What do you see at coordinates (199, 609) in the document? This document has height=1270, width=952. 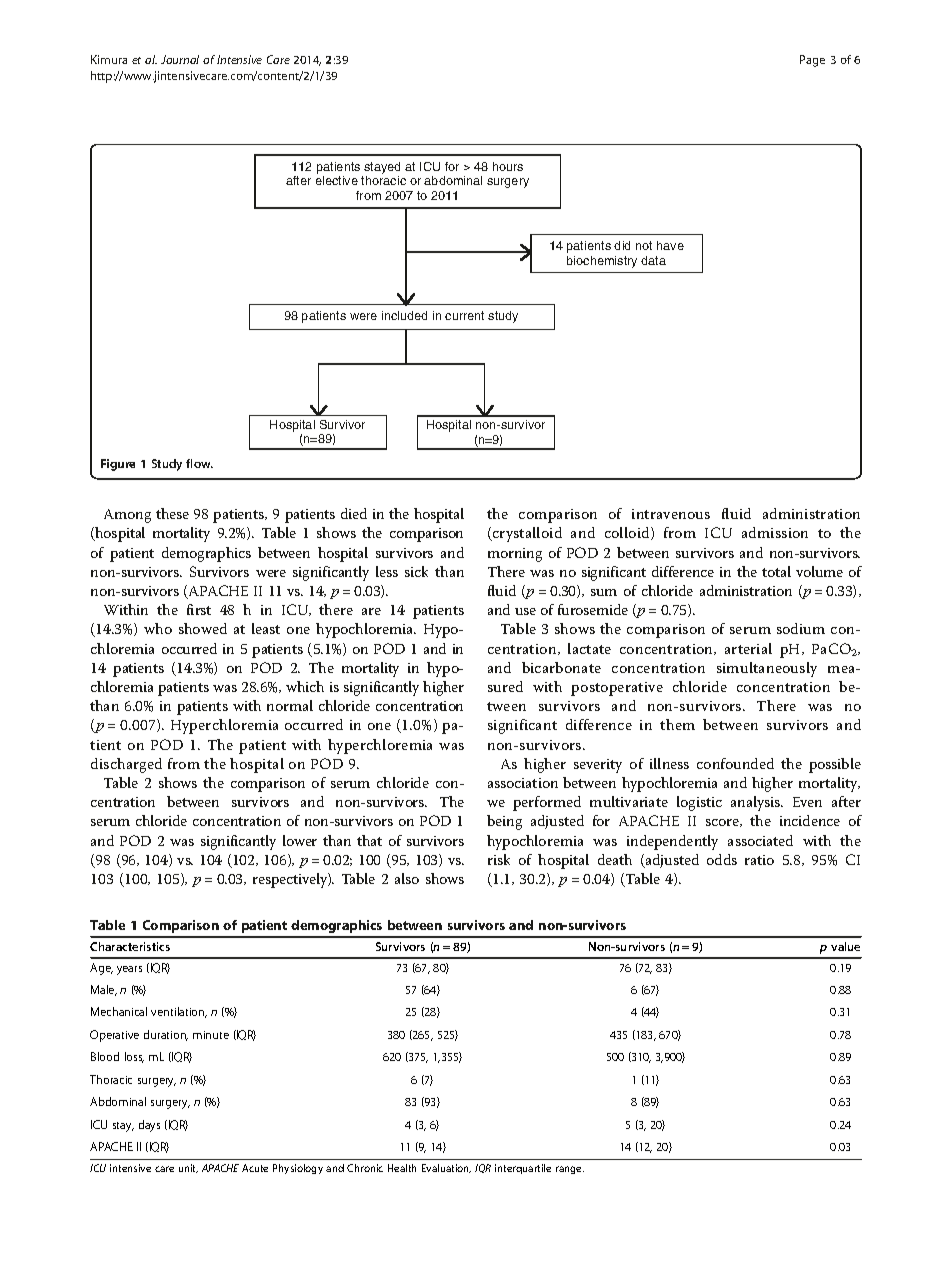 I see `first` at bounding box center [199, 609].
